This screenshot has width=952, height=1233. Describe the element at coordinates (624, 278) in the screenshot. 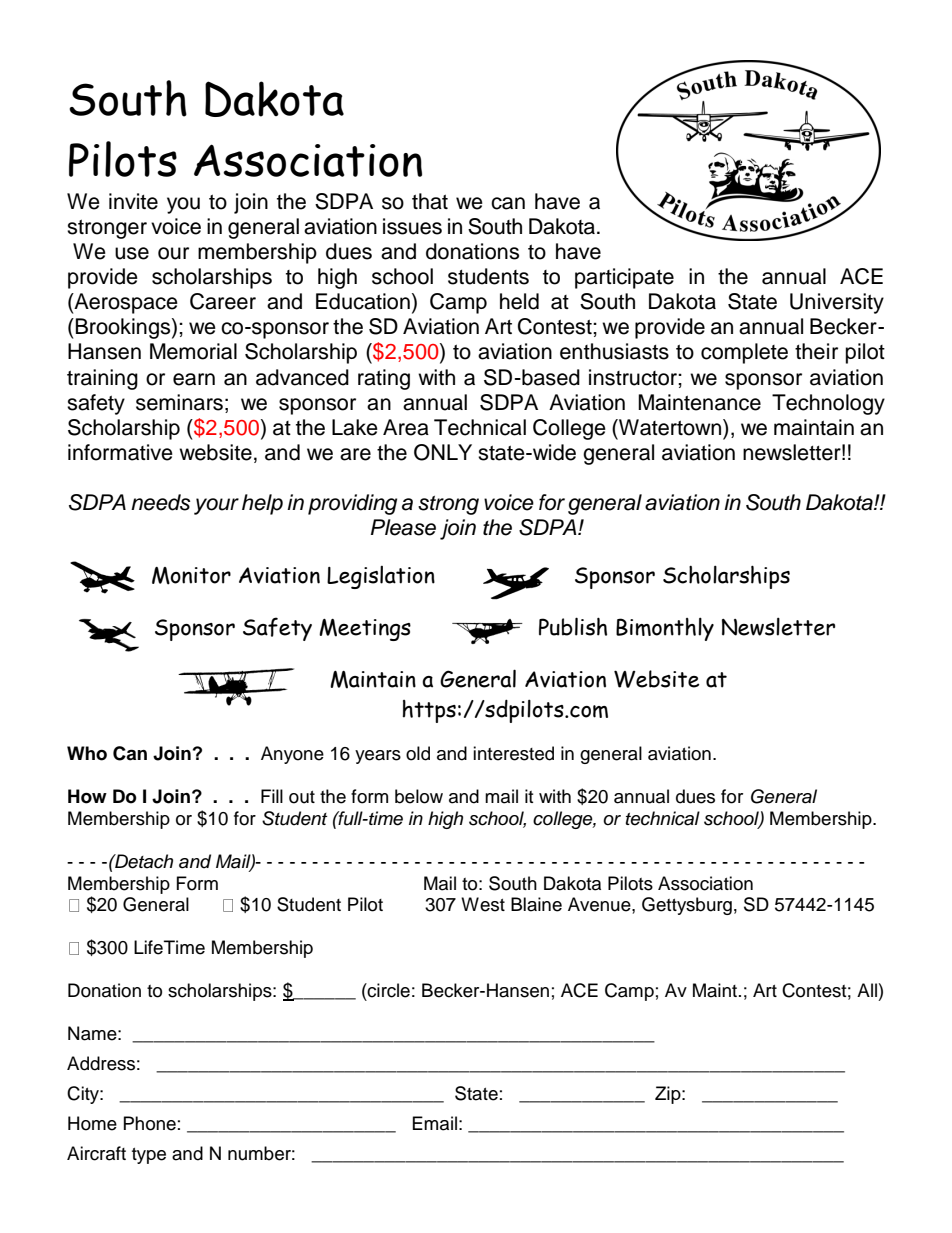

I see `participate` at that location.
